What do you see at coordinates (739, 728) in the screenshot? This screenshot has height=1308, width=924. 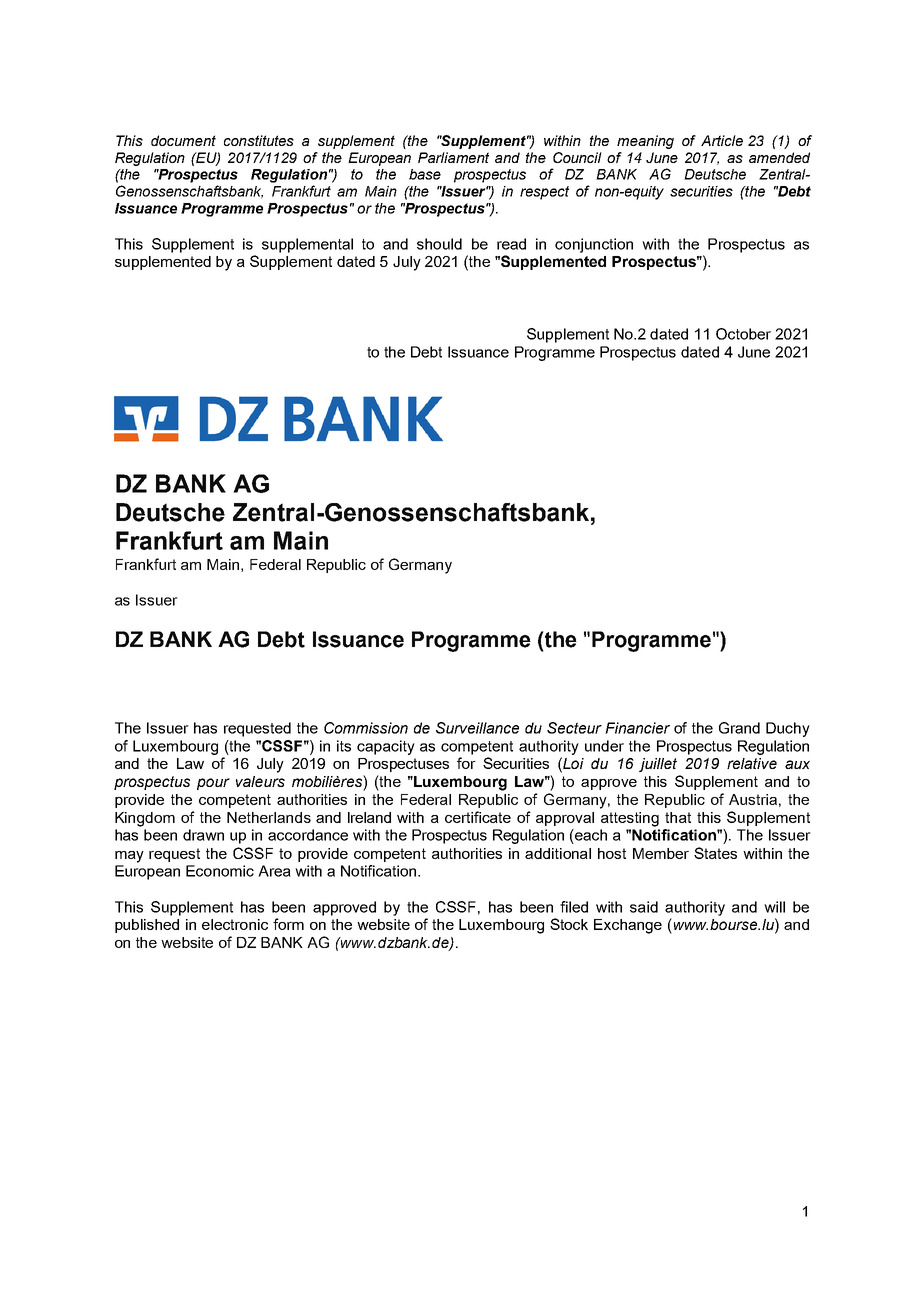 I see `Grand` at bounding box center [739, 728].
